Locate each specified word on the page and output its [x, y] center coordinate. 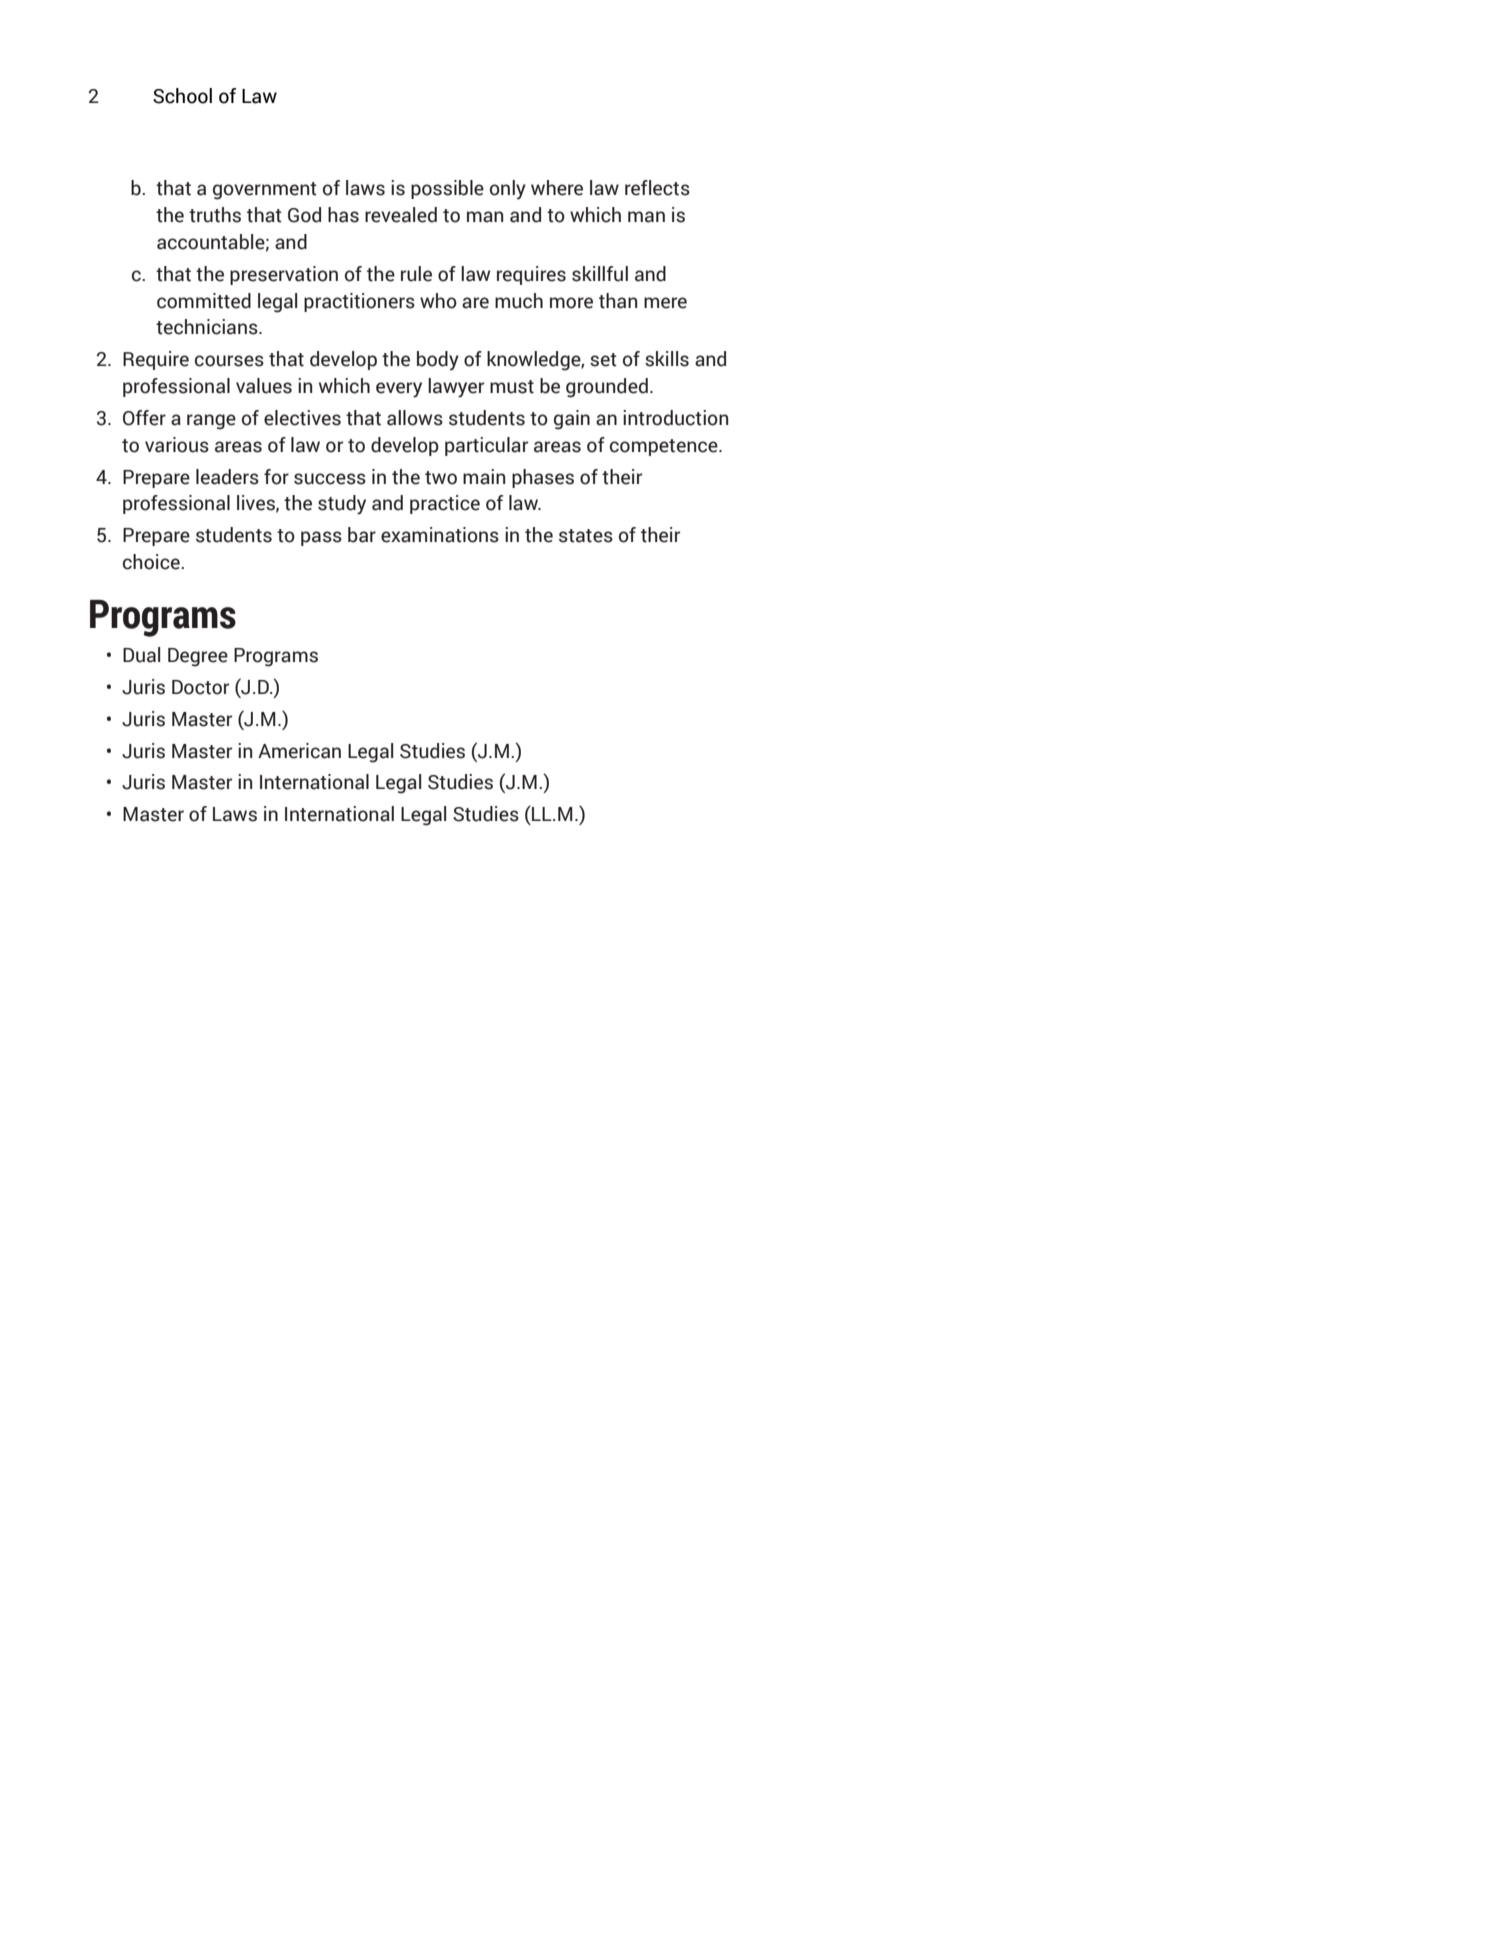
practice [445, 504]
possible [447, 189]
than [618, 301]
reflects [657, 188]
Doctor [200, 687]
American [299, 751]
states [586, 536]
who [438, 301]
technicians [208, 327]
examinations [440, 535]
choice [152, 562]
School [182, 96]
